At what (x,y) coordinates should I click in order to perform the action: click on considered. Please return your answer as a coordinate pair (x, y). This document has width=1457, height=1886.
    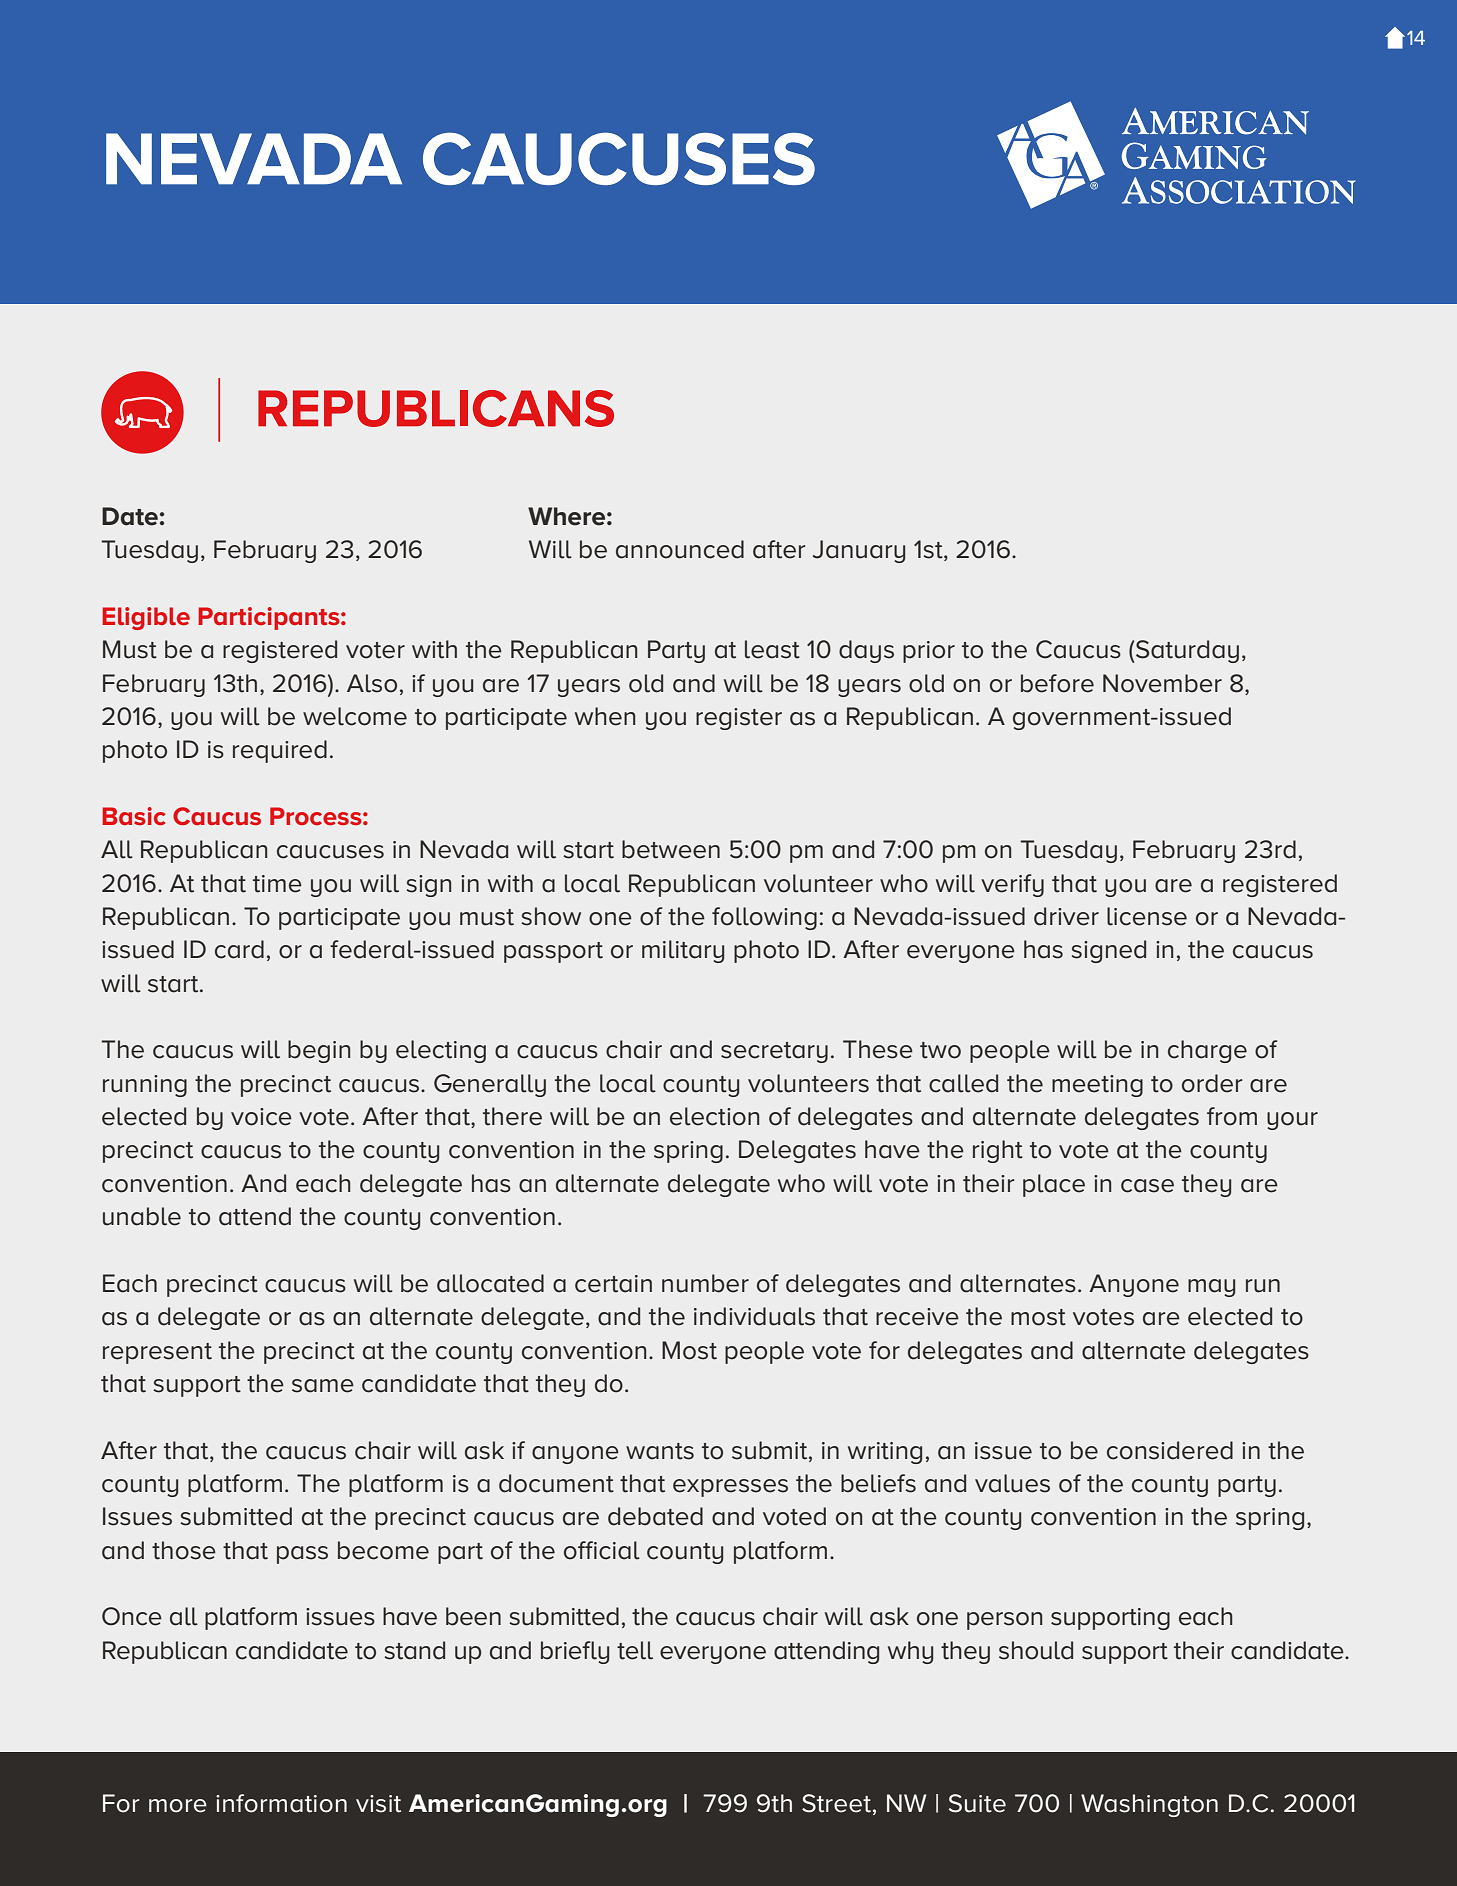
    Looking at the image, I should click on (1170, 1450).
